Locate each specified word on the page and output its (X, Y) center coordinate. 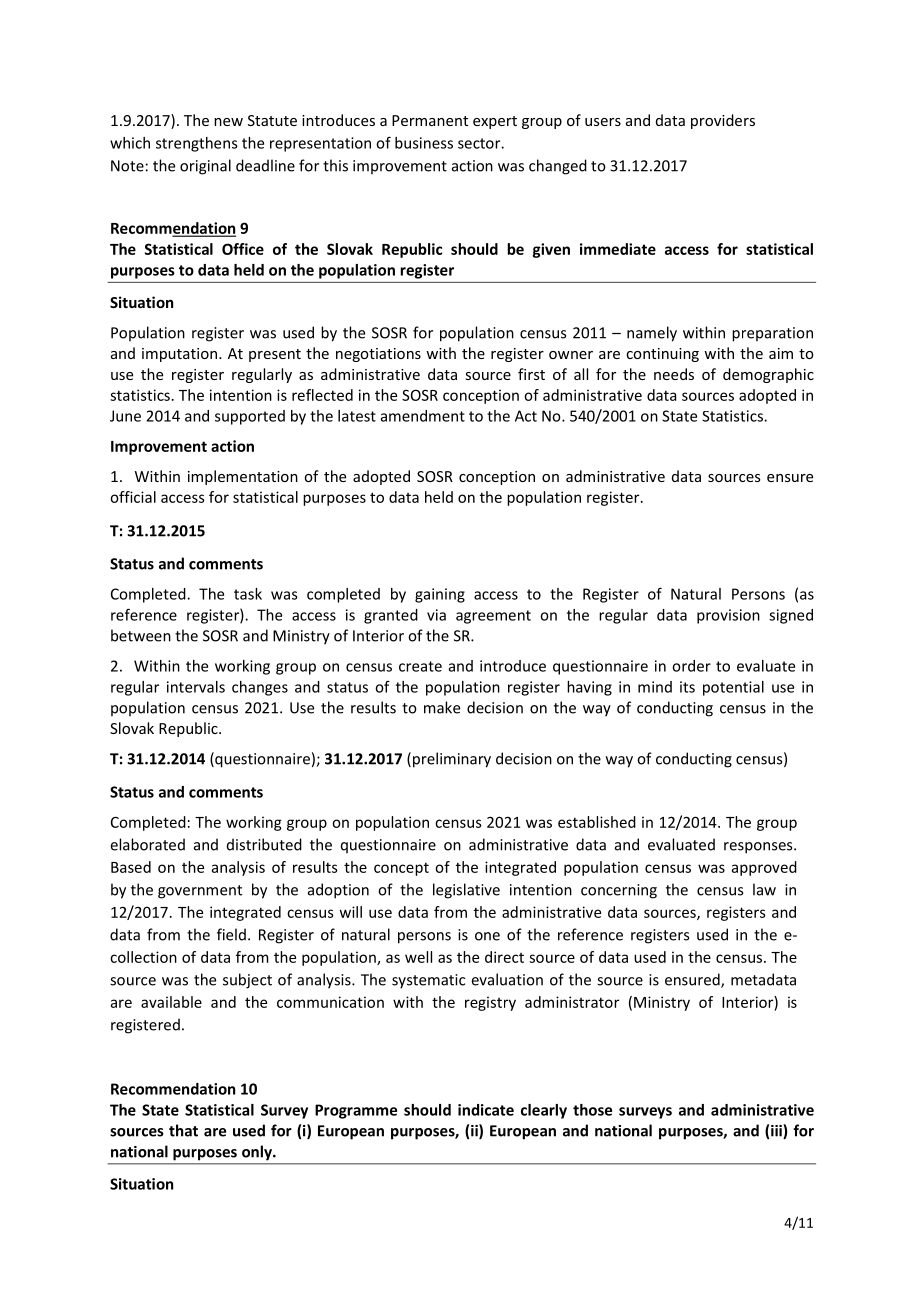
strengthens (197, 144)
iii (777, 1131)
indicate (486, 1110)
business (424, 143)
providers (723, 121)
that (183, 1130)
